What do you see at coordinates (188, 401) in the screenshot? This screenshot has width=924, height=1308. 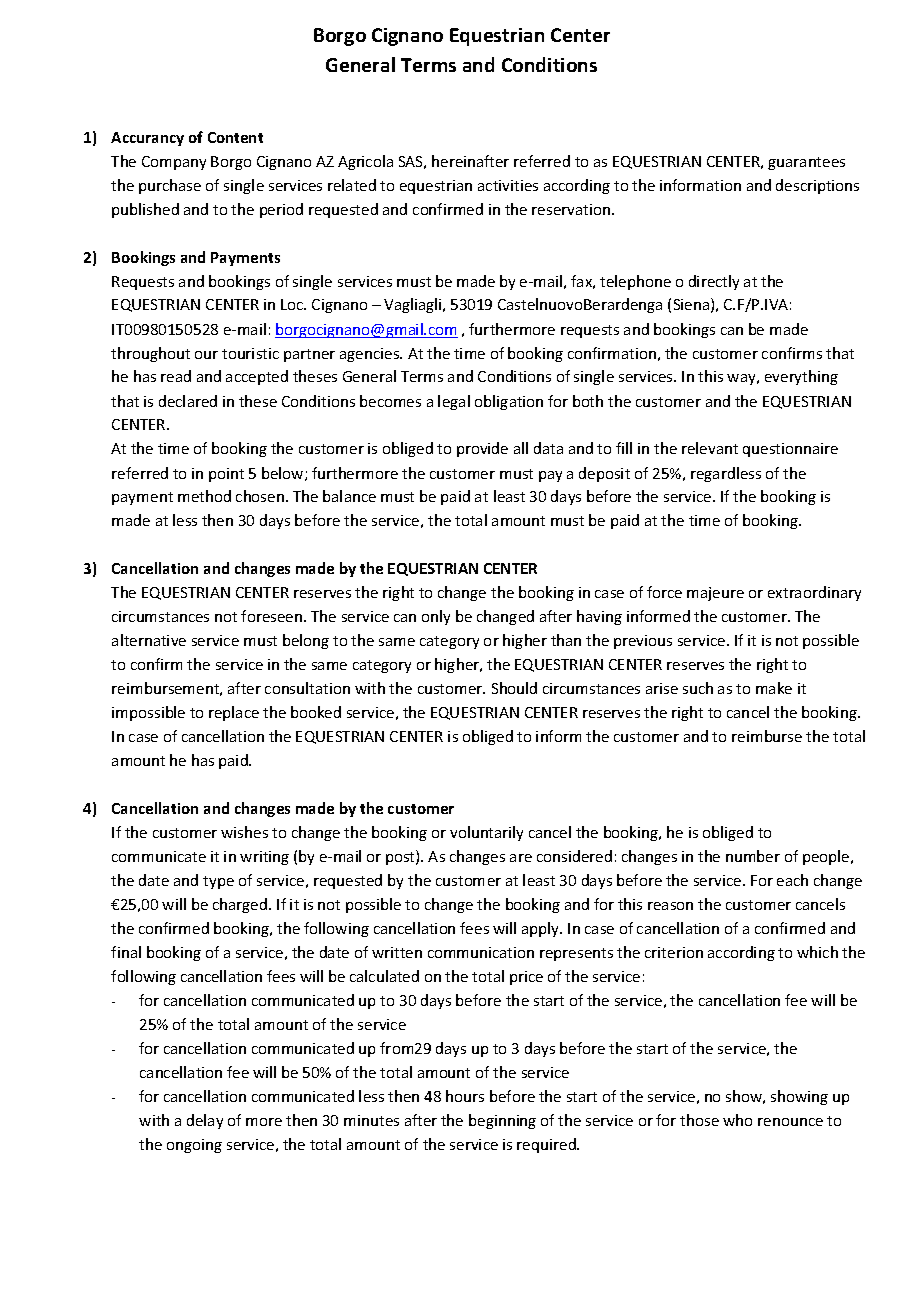 I see `declared` at bounding box center [188, 401].
